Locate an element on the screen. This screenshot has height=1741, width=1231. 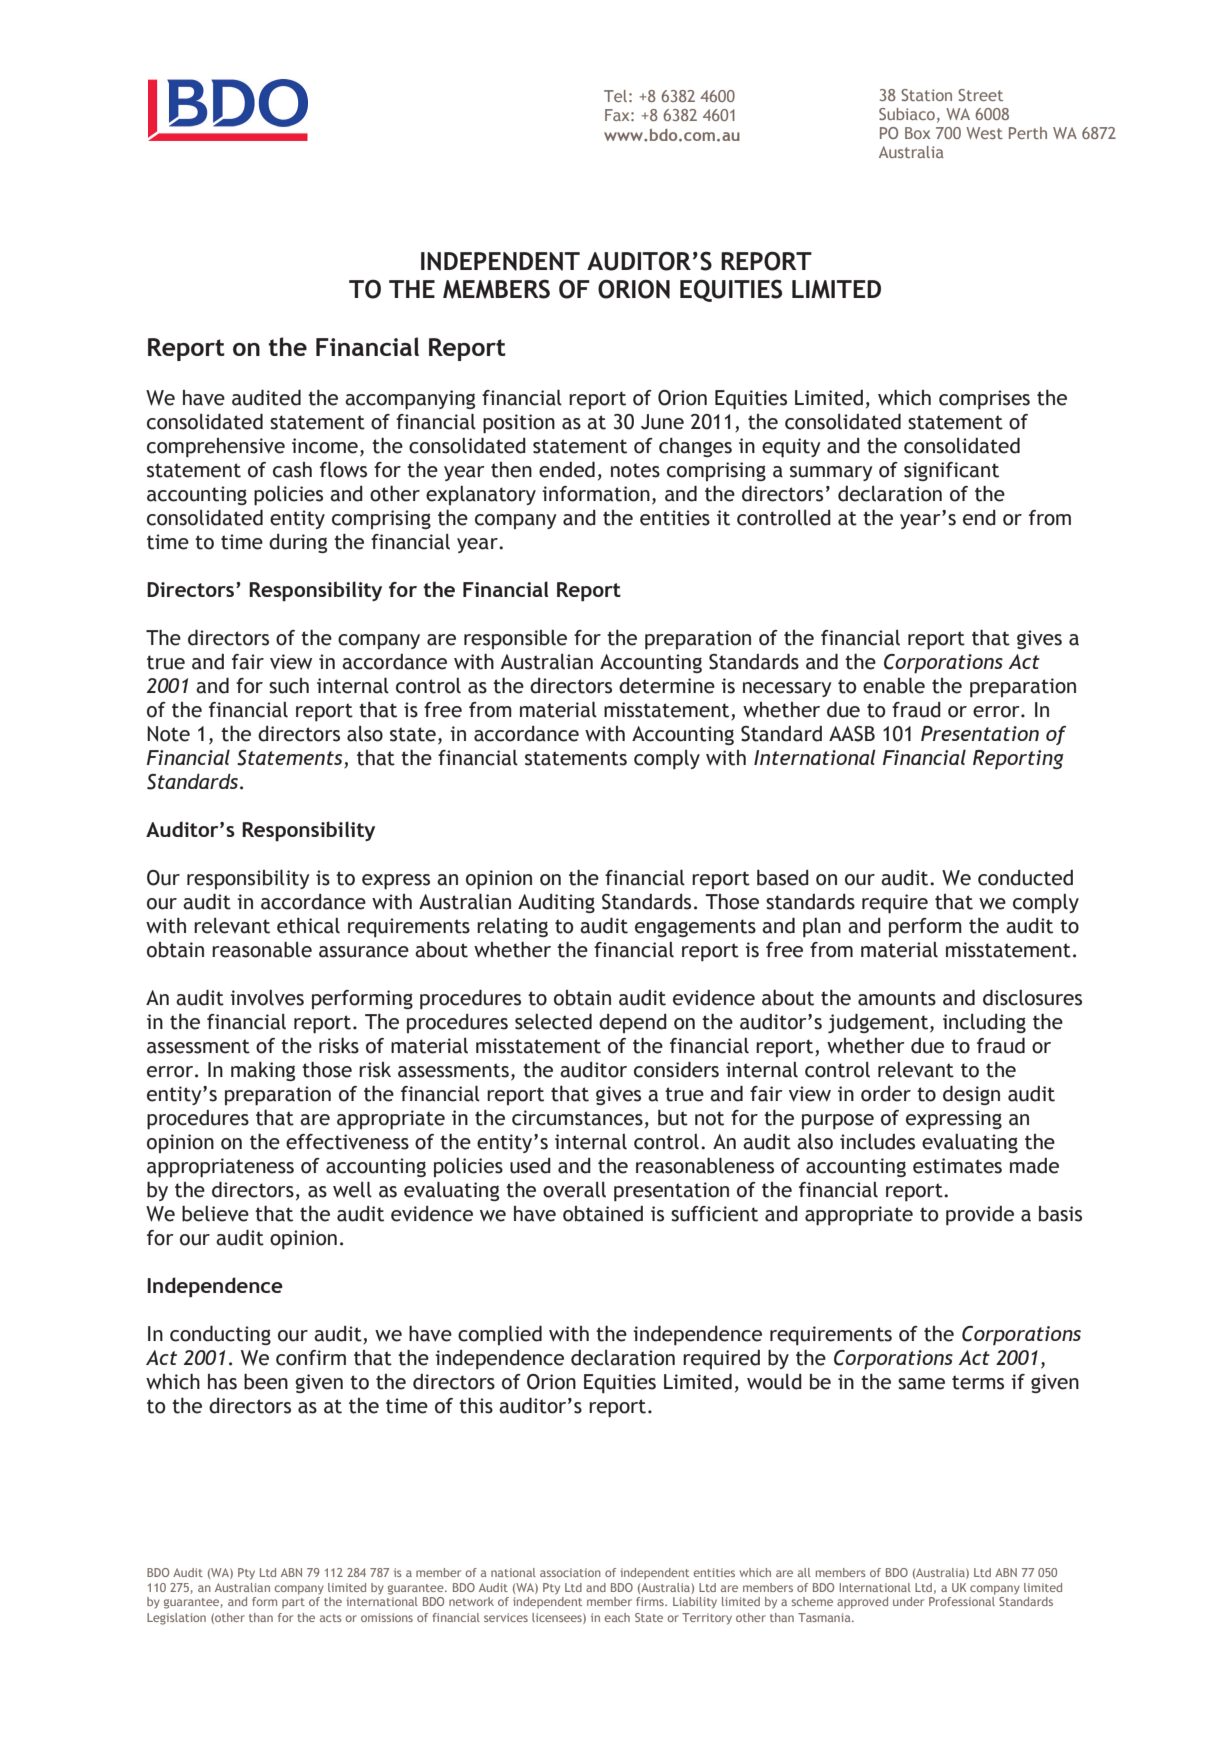
such is located at coordinates (289, 686).
